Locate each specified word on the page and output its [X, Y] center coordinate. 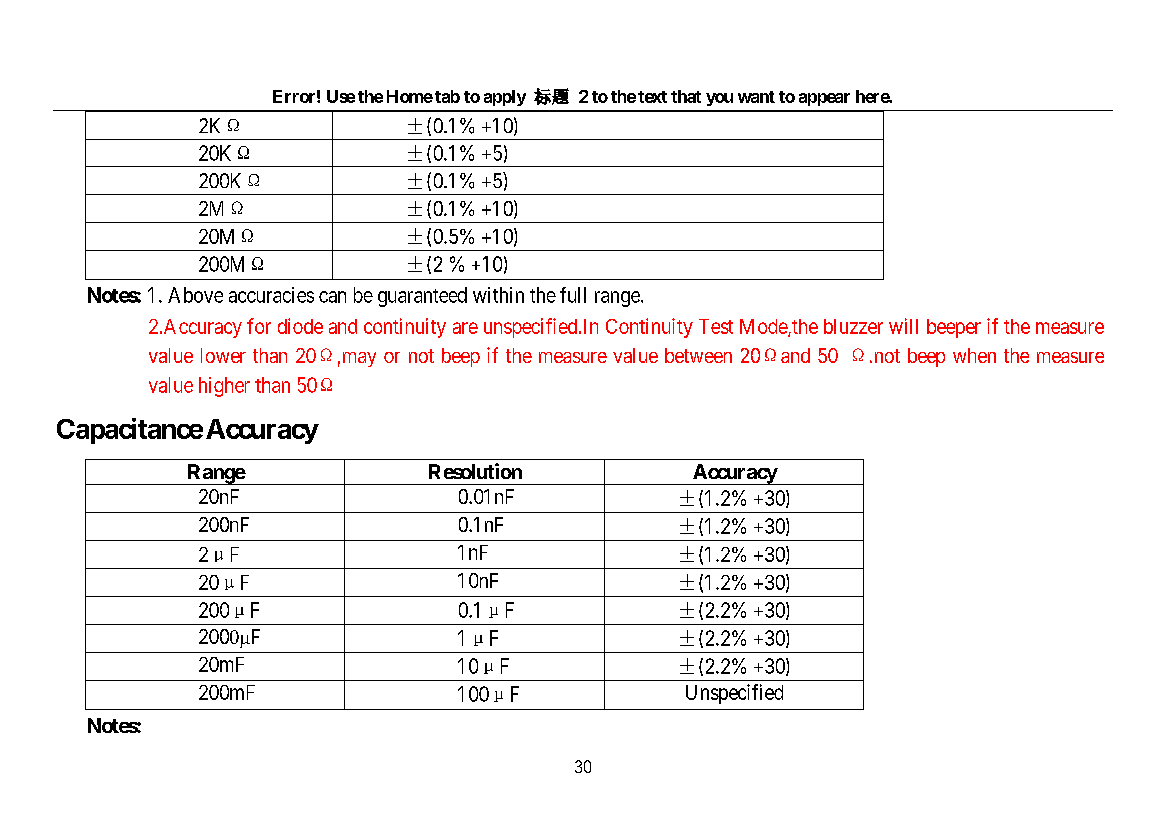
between [698, 355]
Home [410, 96]
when [974, 355]
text [652, 97]
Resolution [475, 471]
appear [824, 99]
